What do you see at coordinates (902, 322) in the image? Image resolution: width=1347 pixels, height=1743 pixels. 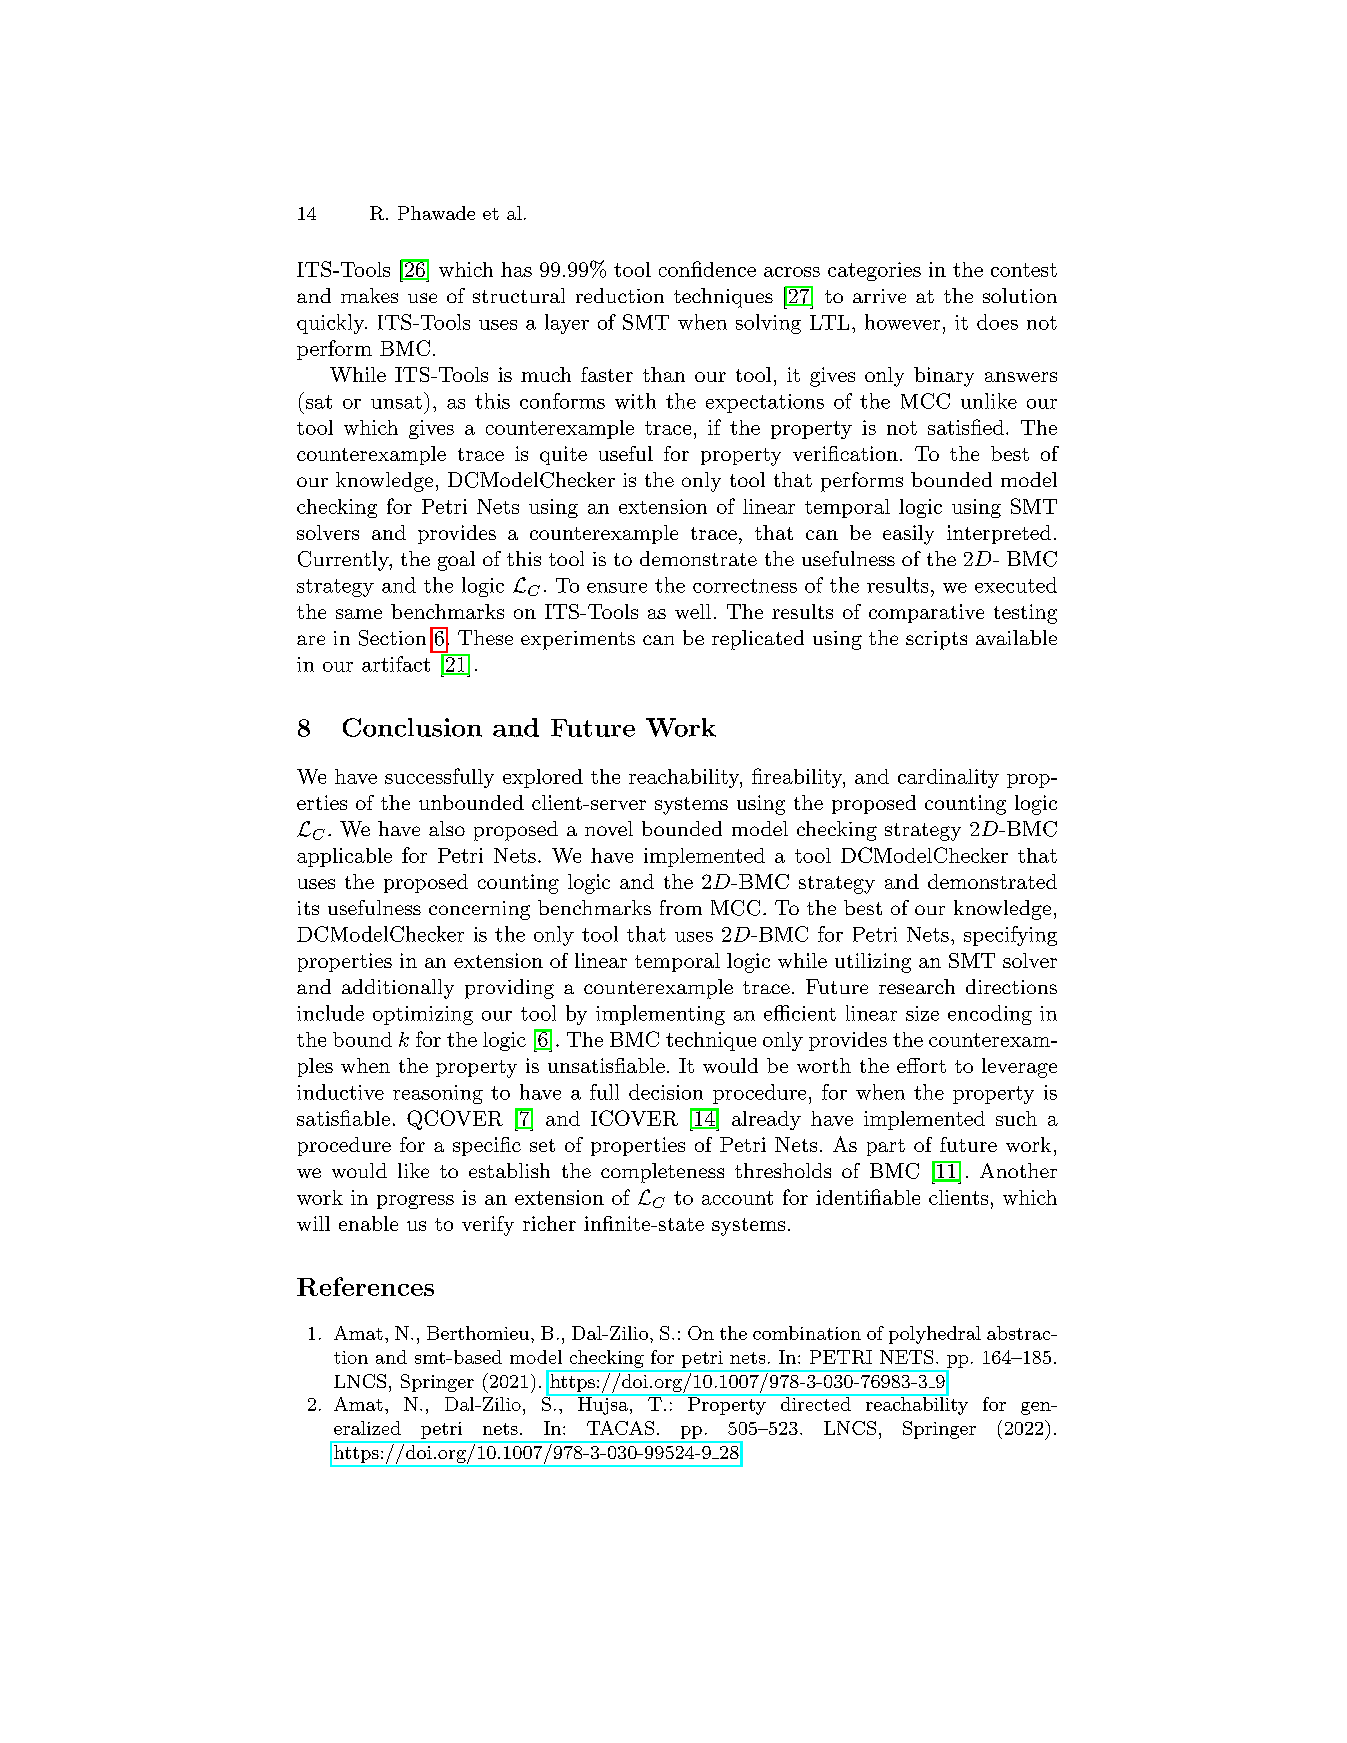 I see `however` at bounding box center [902, 322].
